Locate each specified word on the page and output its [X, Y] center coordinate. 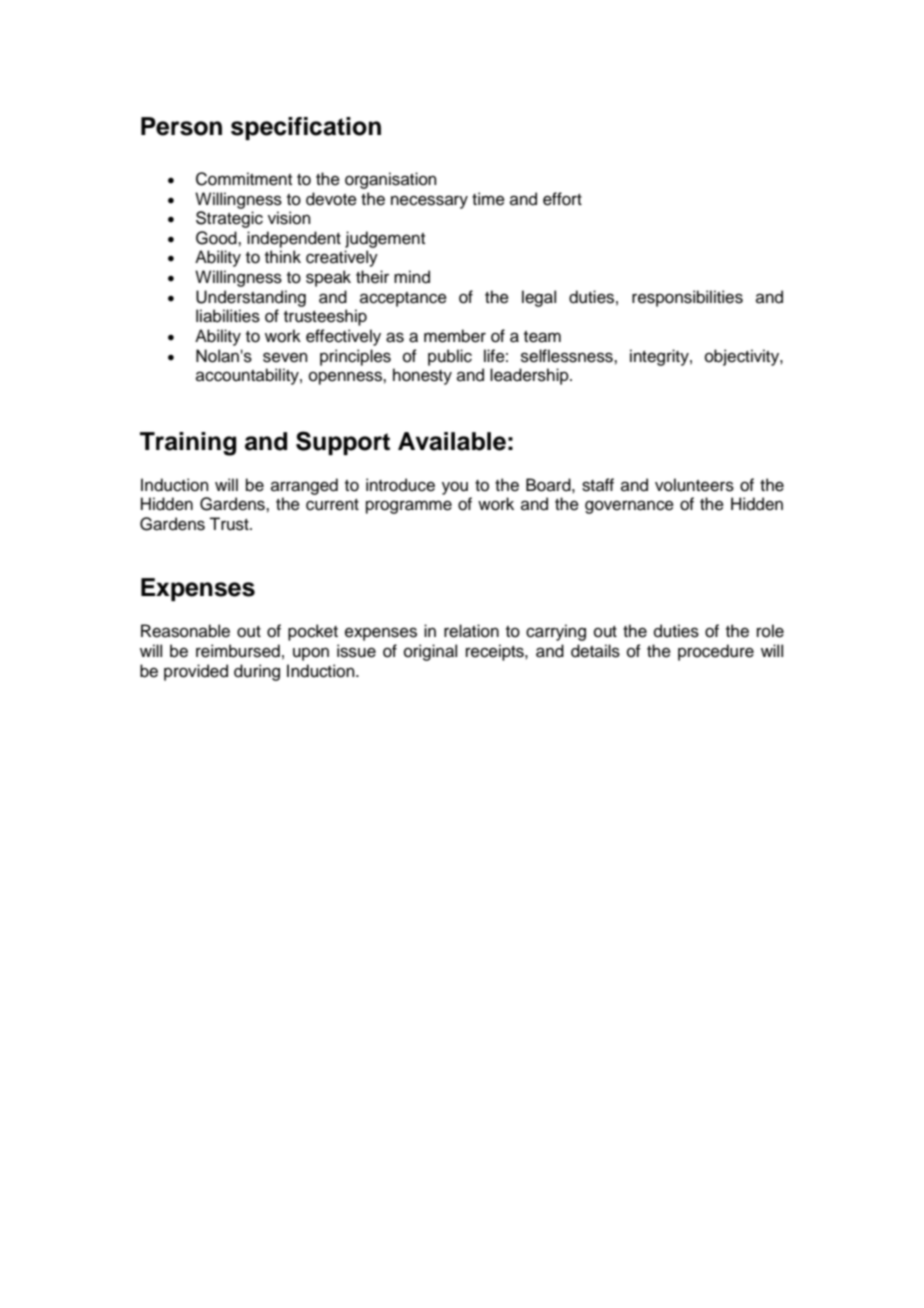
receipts [496, 652]
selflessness [568, 356]
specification [306, 128]
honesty [422, 376]
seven [285, 357]
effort [562, 199]
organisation [391, 180]
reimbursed [238, 651]
